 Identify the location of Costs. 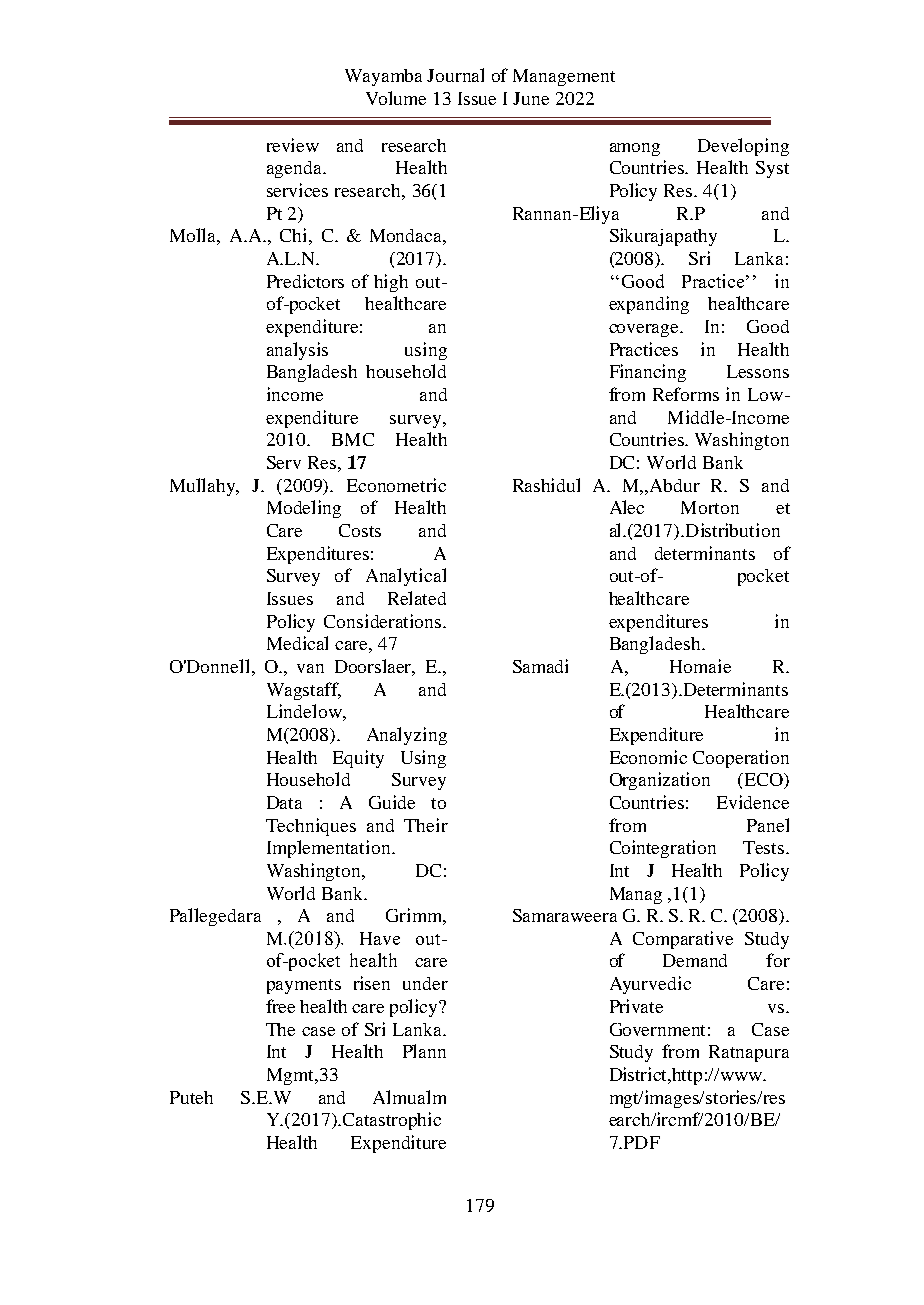
(360, 530).
